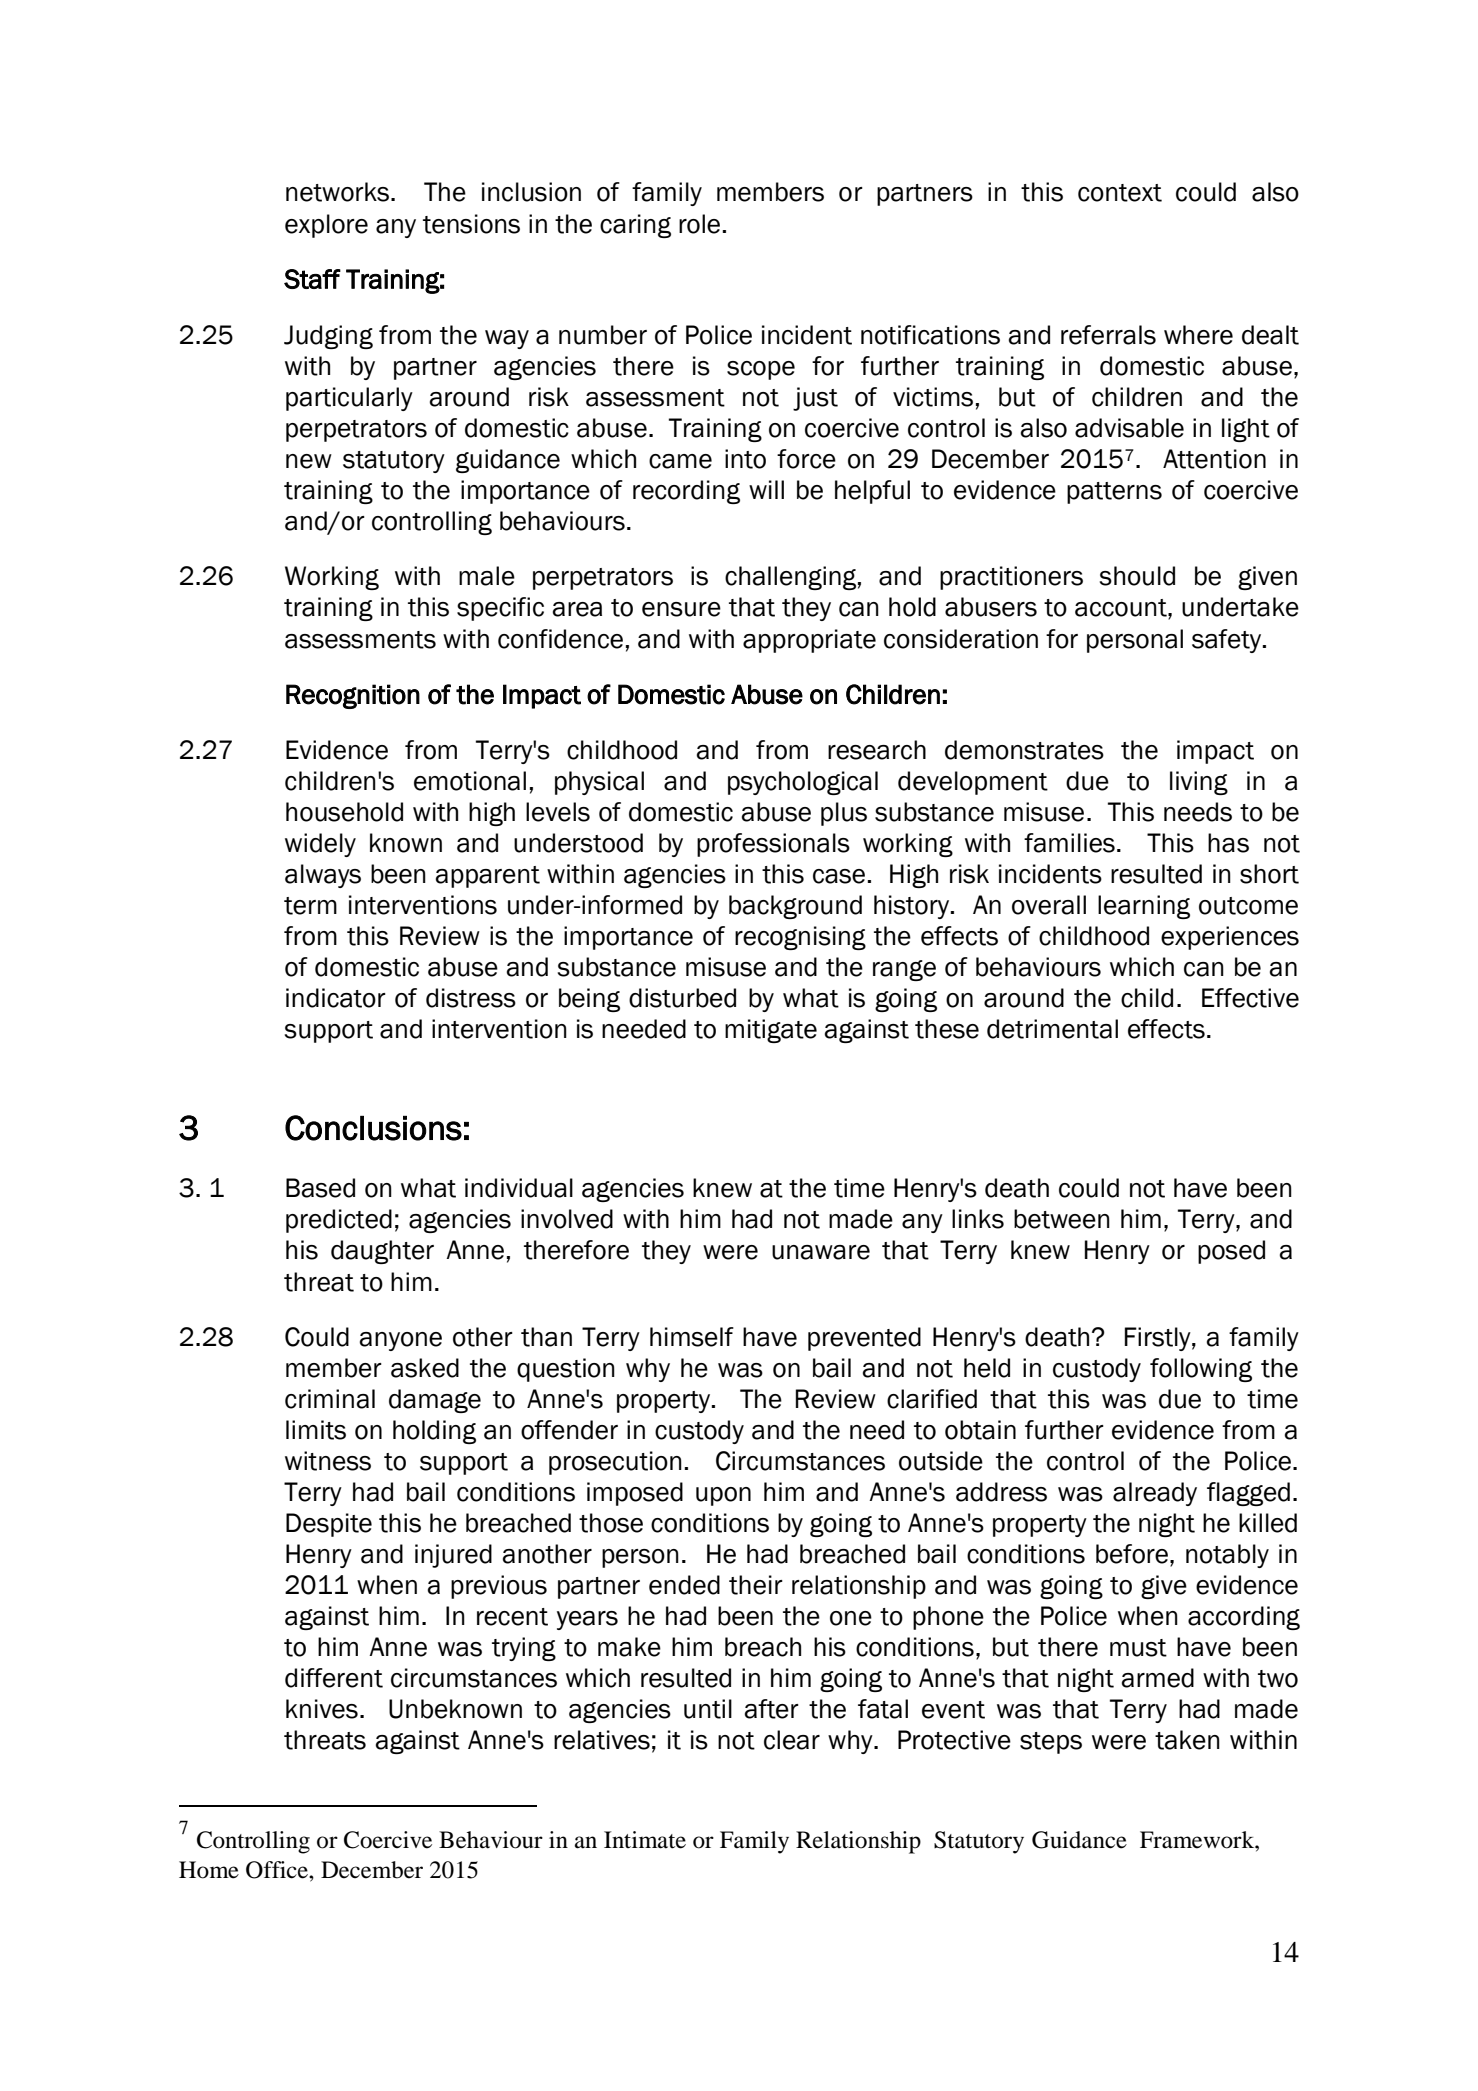  I want to click on already, so click(1155, 1494).
